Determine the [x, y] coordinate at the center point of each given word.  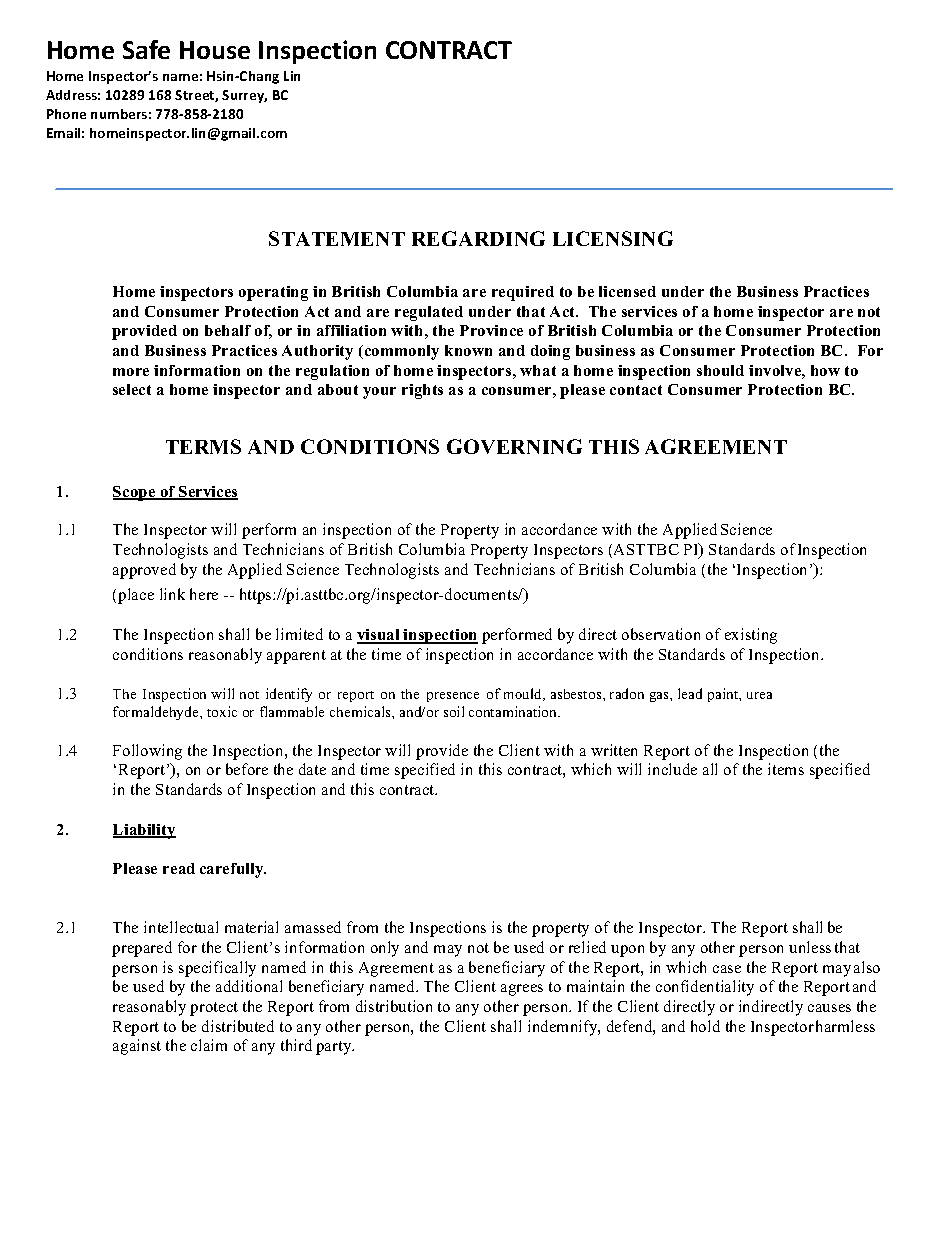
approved [144, 571]
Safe [146, 49]
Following [147, 752]
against [137, 1047]
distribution [394, 1006]
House [215, 50]
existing [751, 636]
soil [454, 711]
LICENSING [613, 238]
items [786, 769]
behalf [228, 330]
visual [379, 636]
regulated [429, 313]
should [720, 370]
